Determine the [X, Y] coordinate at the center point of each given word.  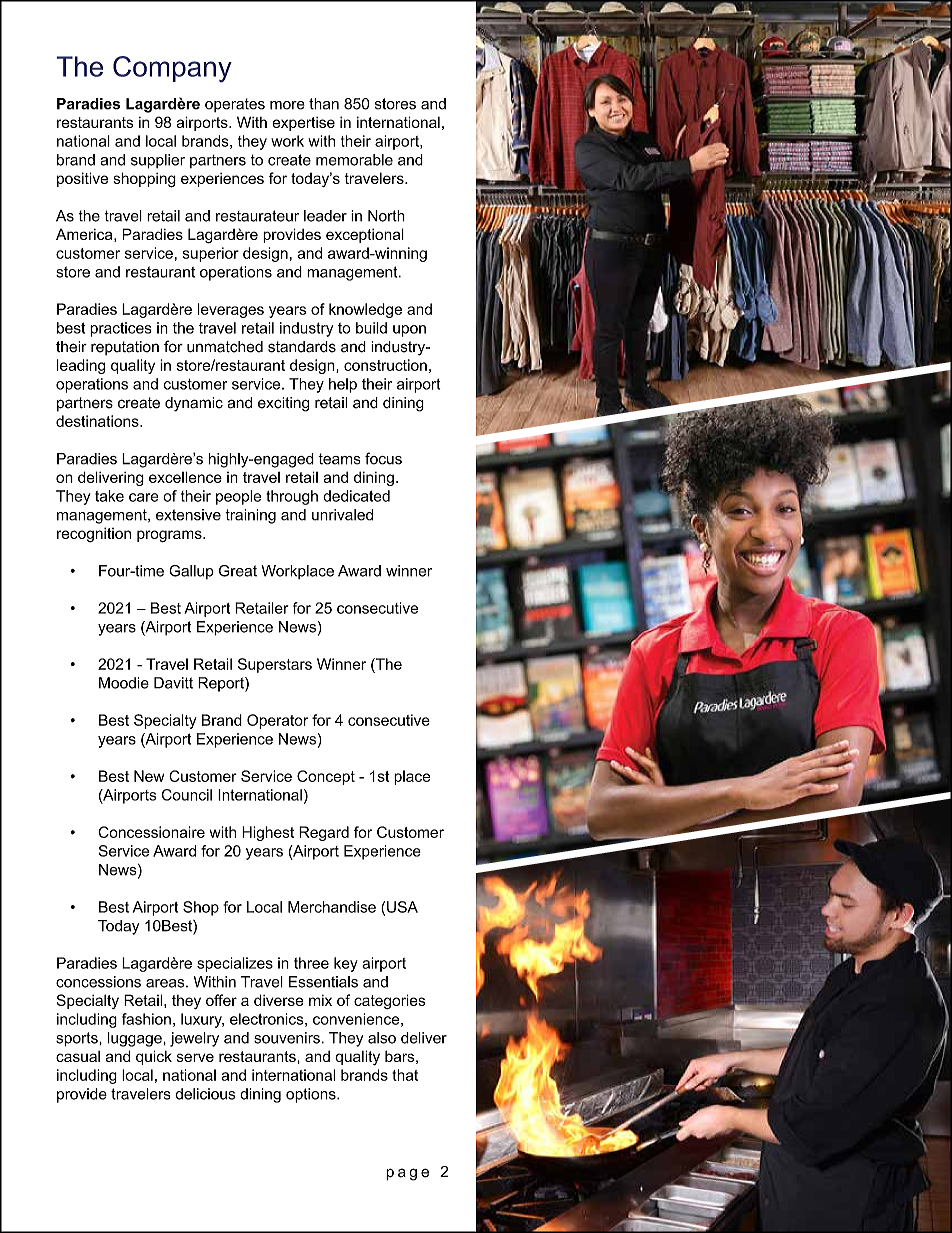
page [407, 1174]
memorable [354, 160]
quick [154, 1057]
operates [235, 105]
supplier [158, 161]
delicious [205, 1094]
